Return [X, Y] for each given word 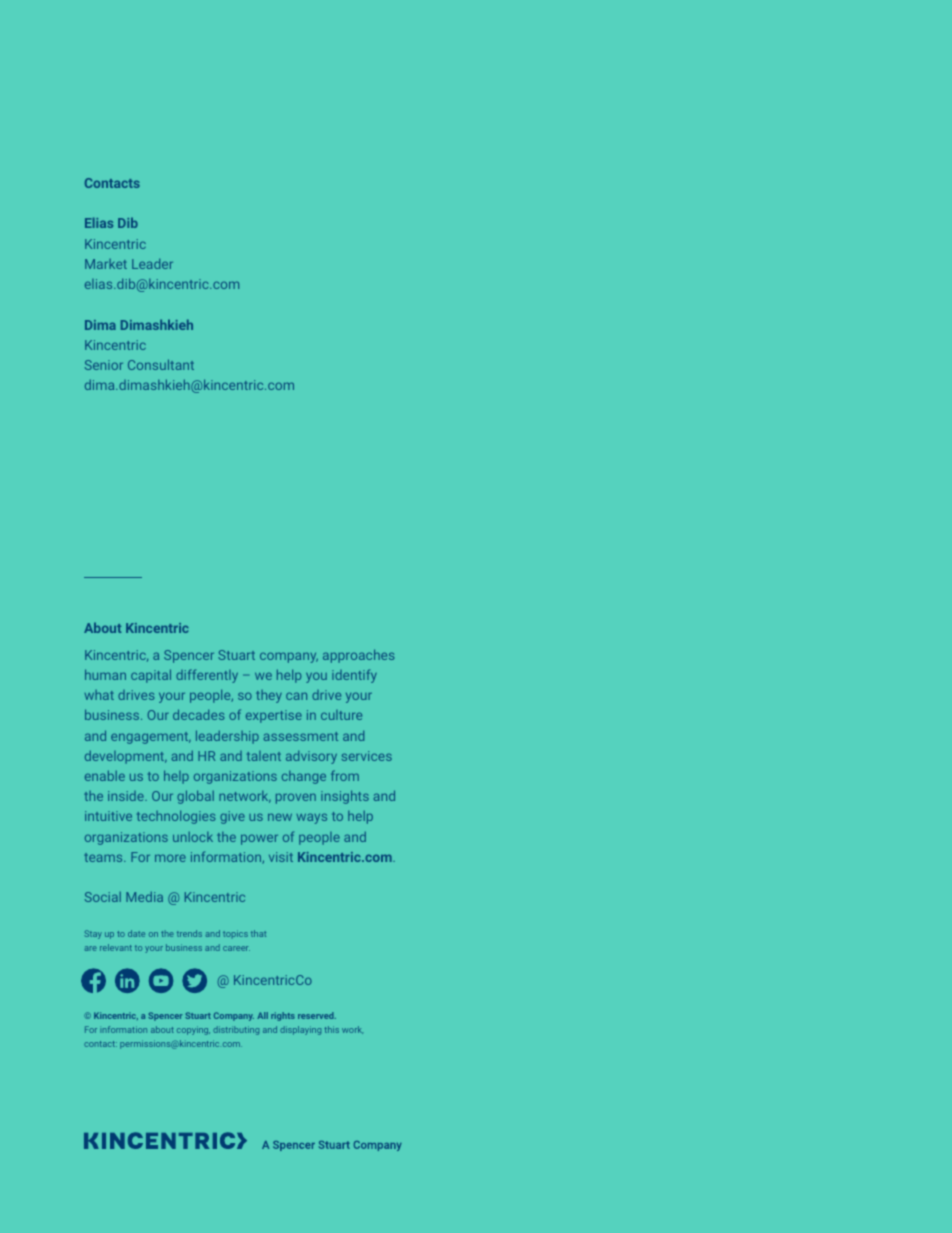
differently [207, 676]
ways [312, 818]
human [105, 674]
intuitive [108, 816]
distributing [236, 1030]
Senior [104, 365]
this [331, 1029]
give [232, 817]
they [269, 696]
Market [106, 264]
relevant [116, 947]
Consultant [161, 364]
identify [354, 676]
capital [151, 676]
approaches [358, 656]
